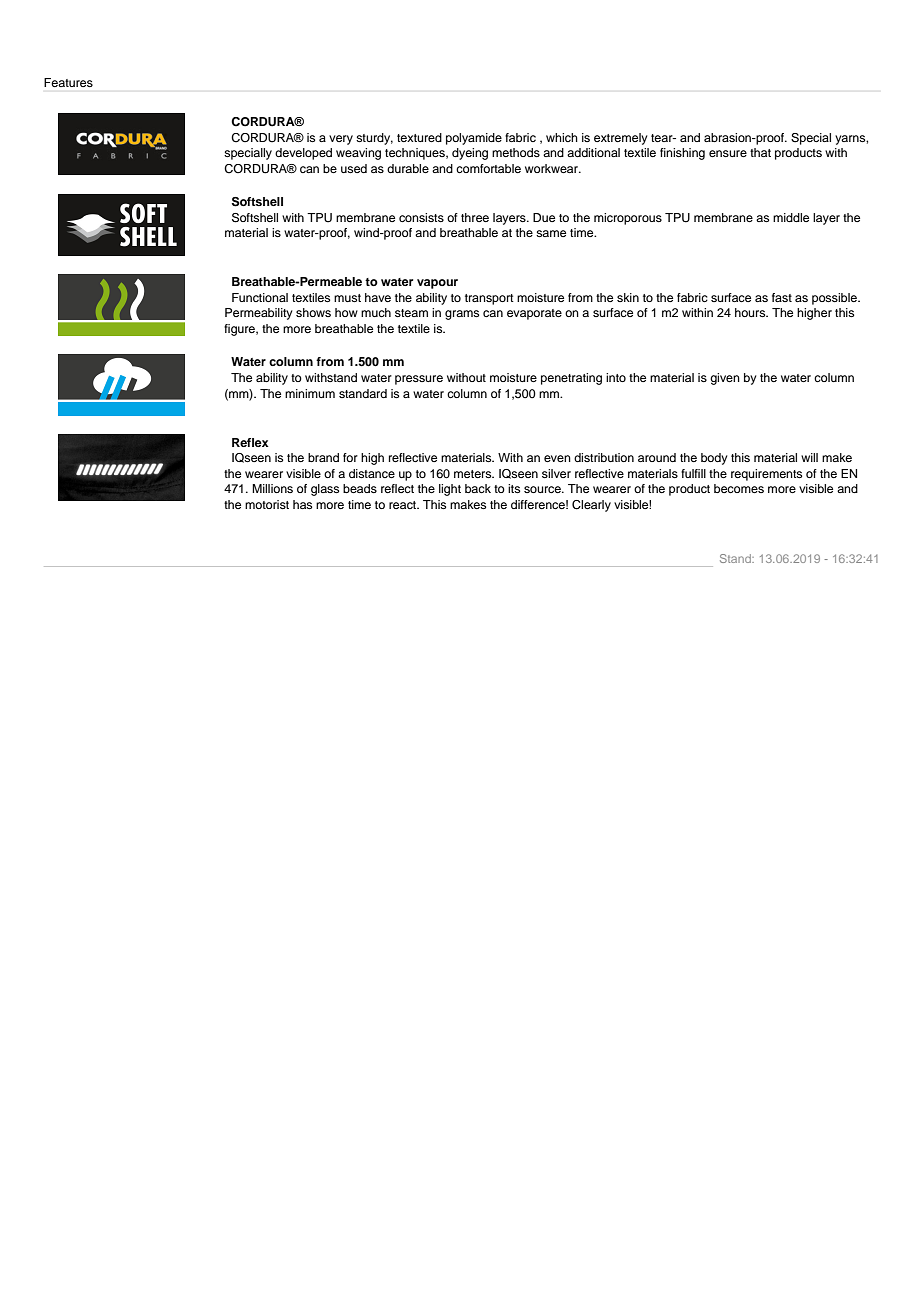  What do you see at coordinates (437, 284) in the screenshot?
I see `vapour` at bounding box center [437, 284].
